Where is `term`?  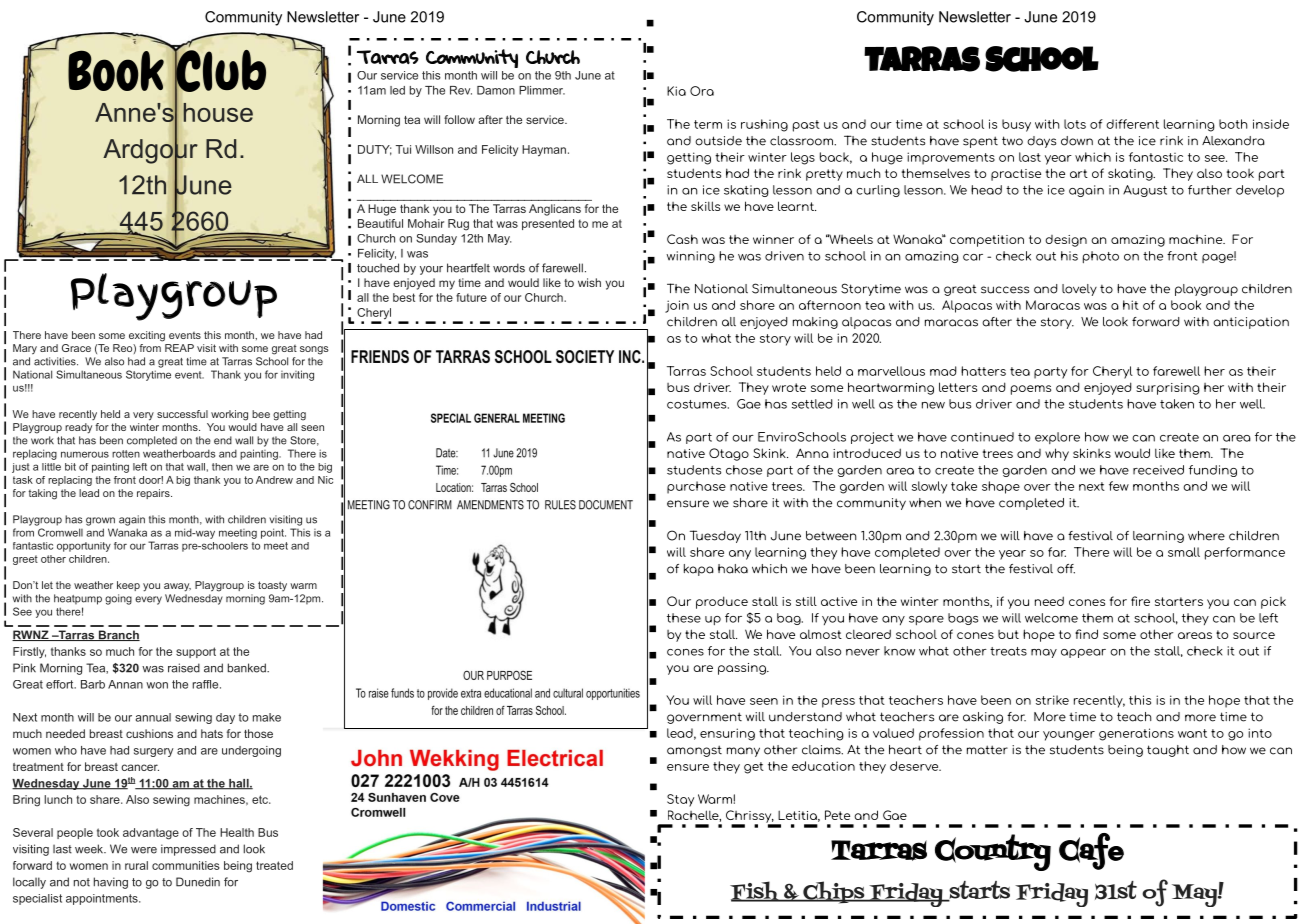
term is located at coordinates (708, 124).
